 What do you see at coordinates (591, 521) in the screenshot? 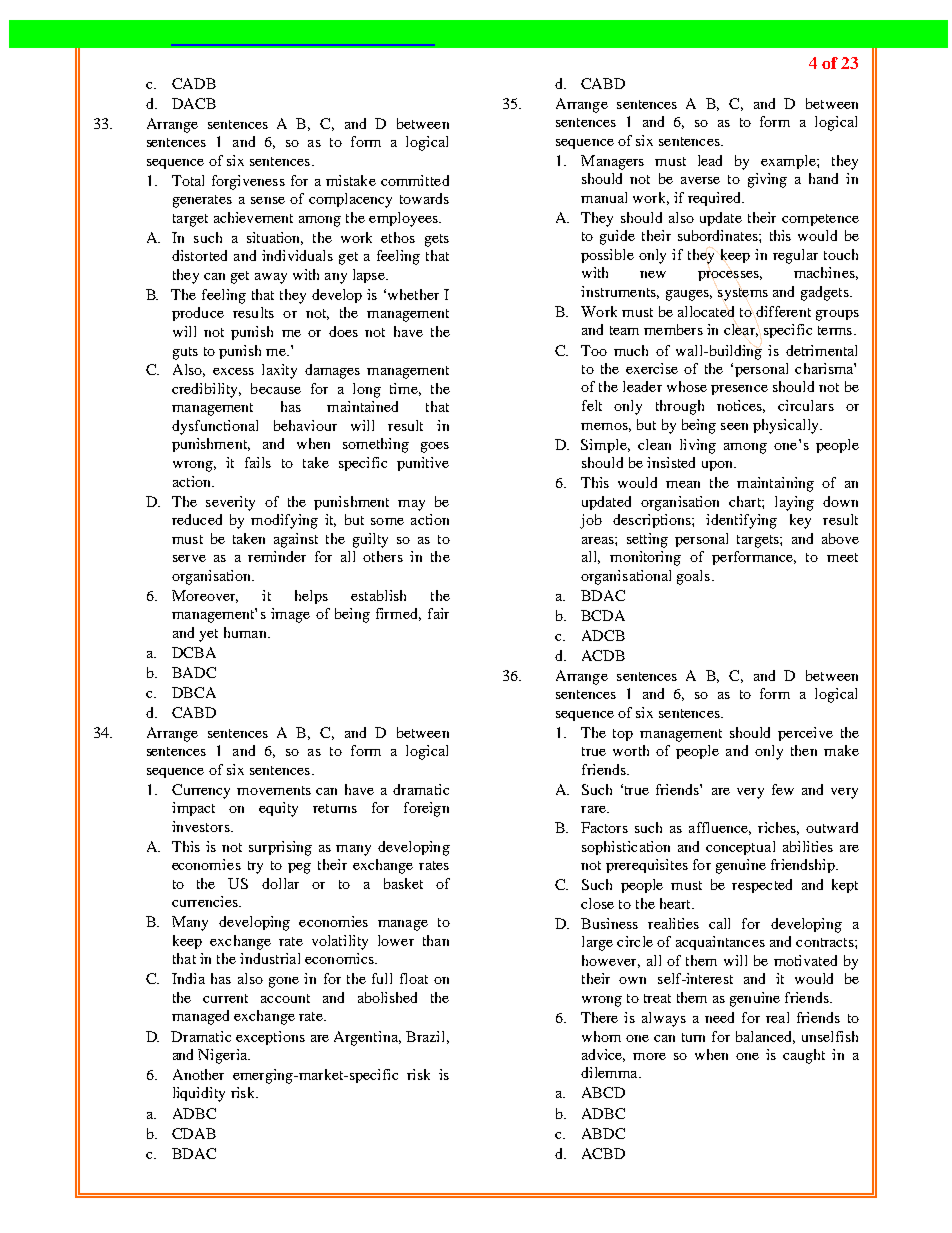
I see `job` at bounding box center [591, 521].
